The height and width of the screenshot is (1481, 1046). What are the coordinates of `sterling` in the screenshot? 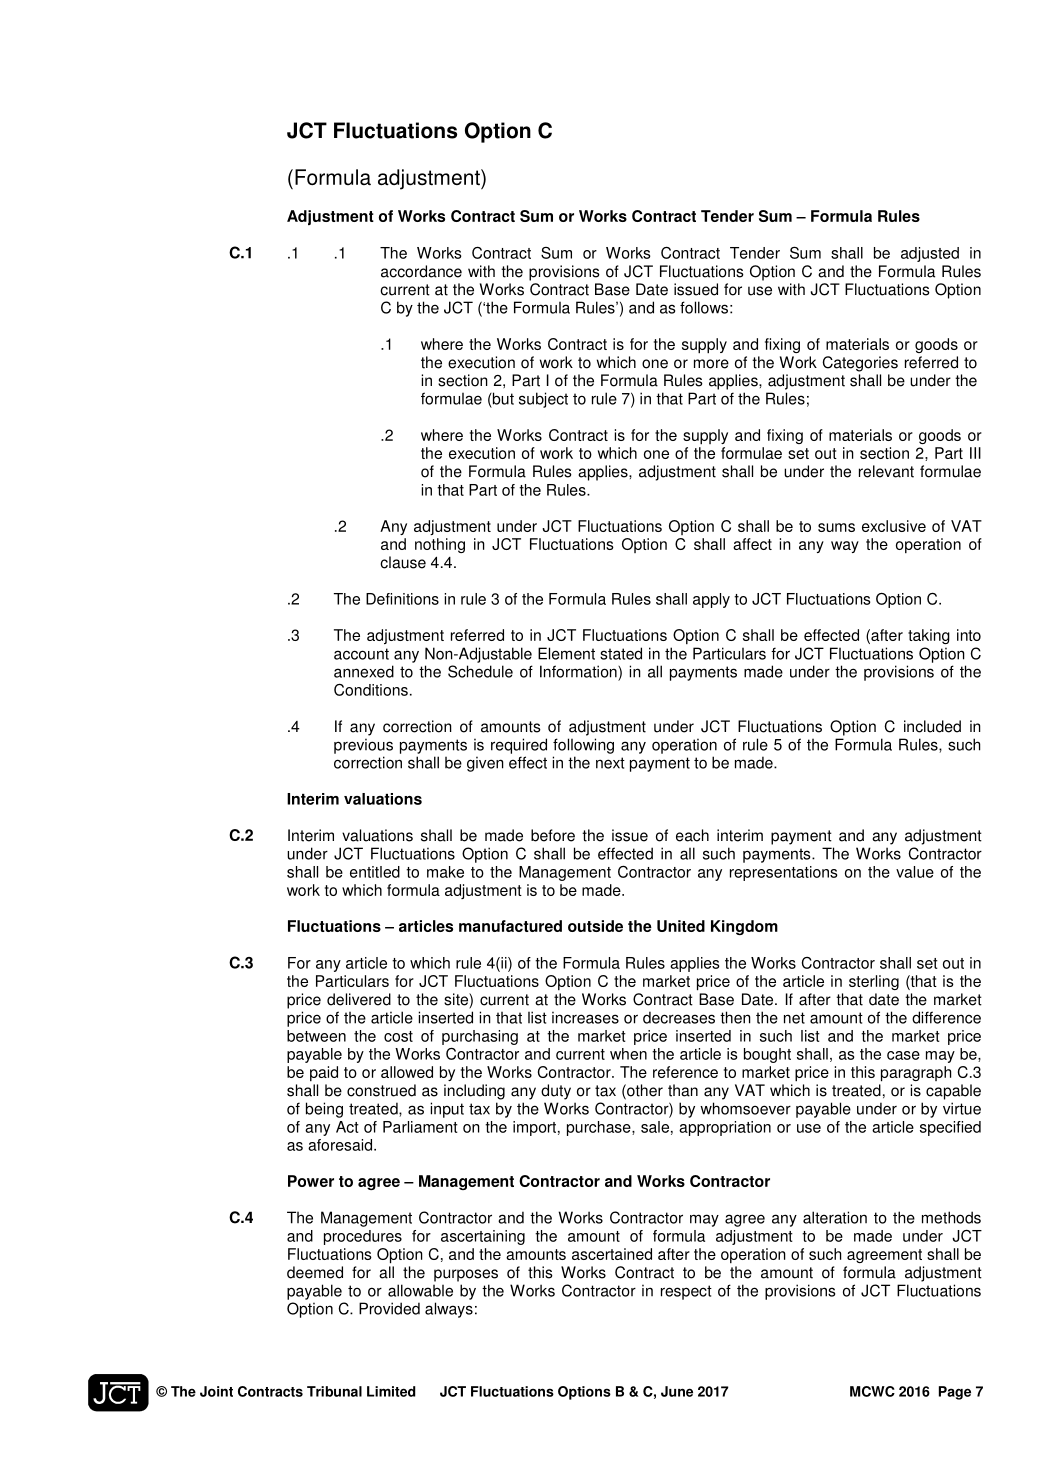 It's located at (874, 982).
